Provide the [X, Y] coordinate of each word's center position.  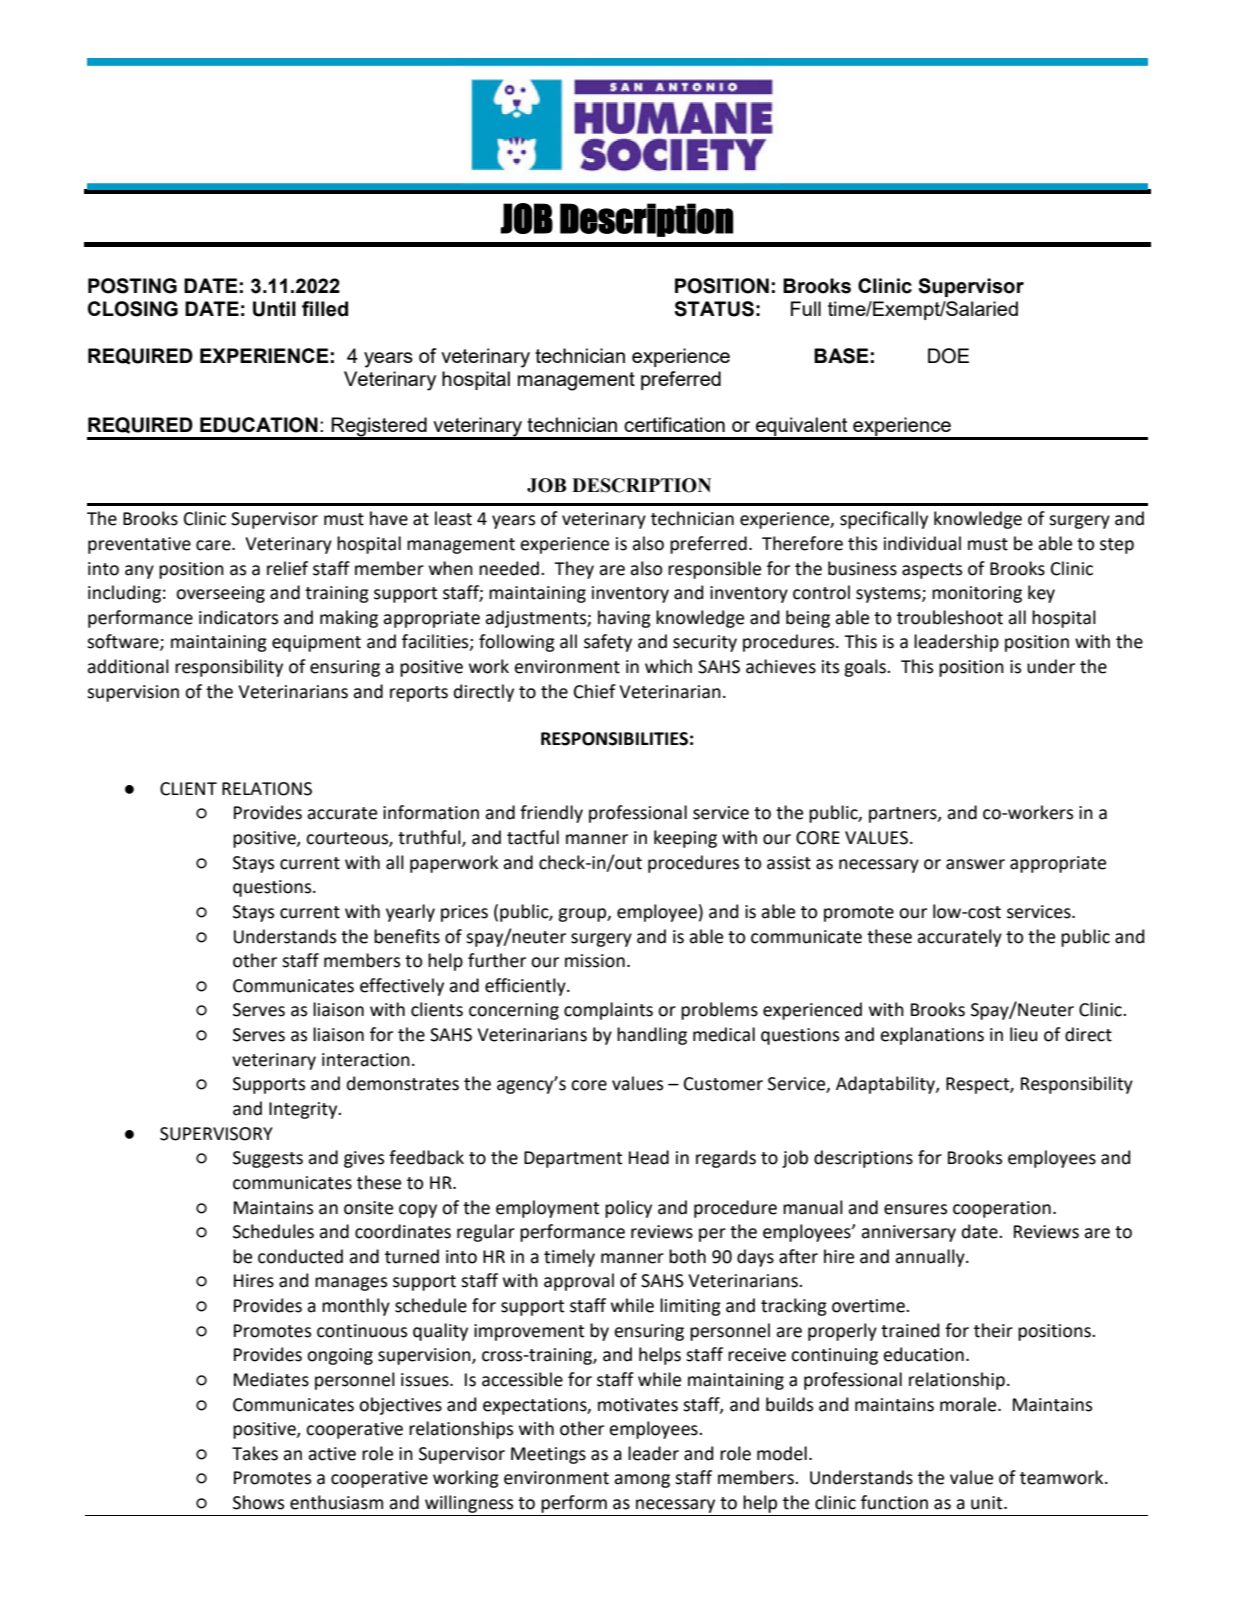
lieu [1023, 1034]
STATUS [714, 309]
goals [866, 668]
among [642, 1481]
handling [652, 1036]
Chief [595, 691]
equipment [316, 643]
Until [274, 309]
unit [988, 1503]
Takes [255, 1453]
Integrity [304, 1110]
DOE [948, 356]
